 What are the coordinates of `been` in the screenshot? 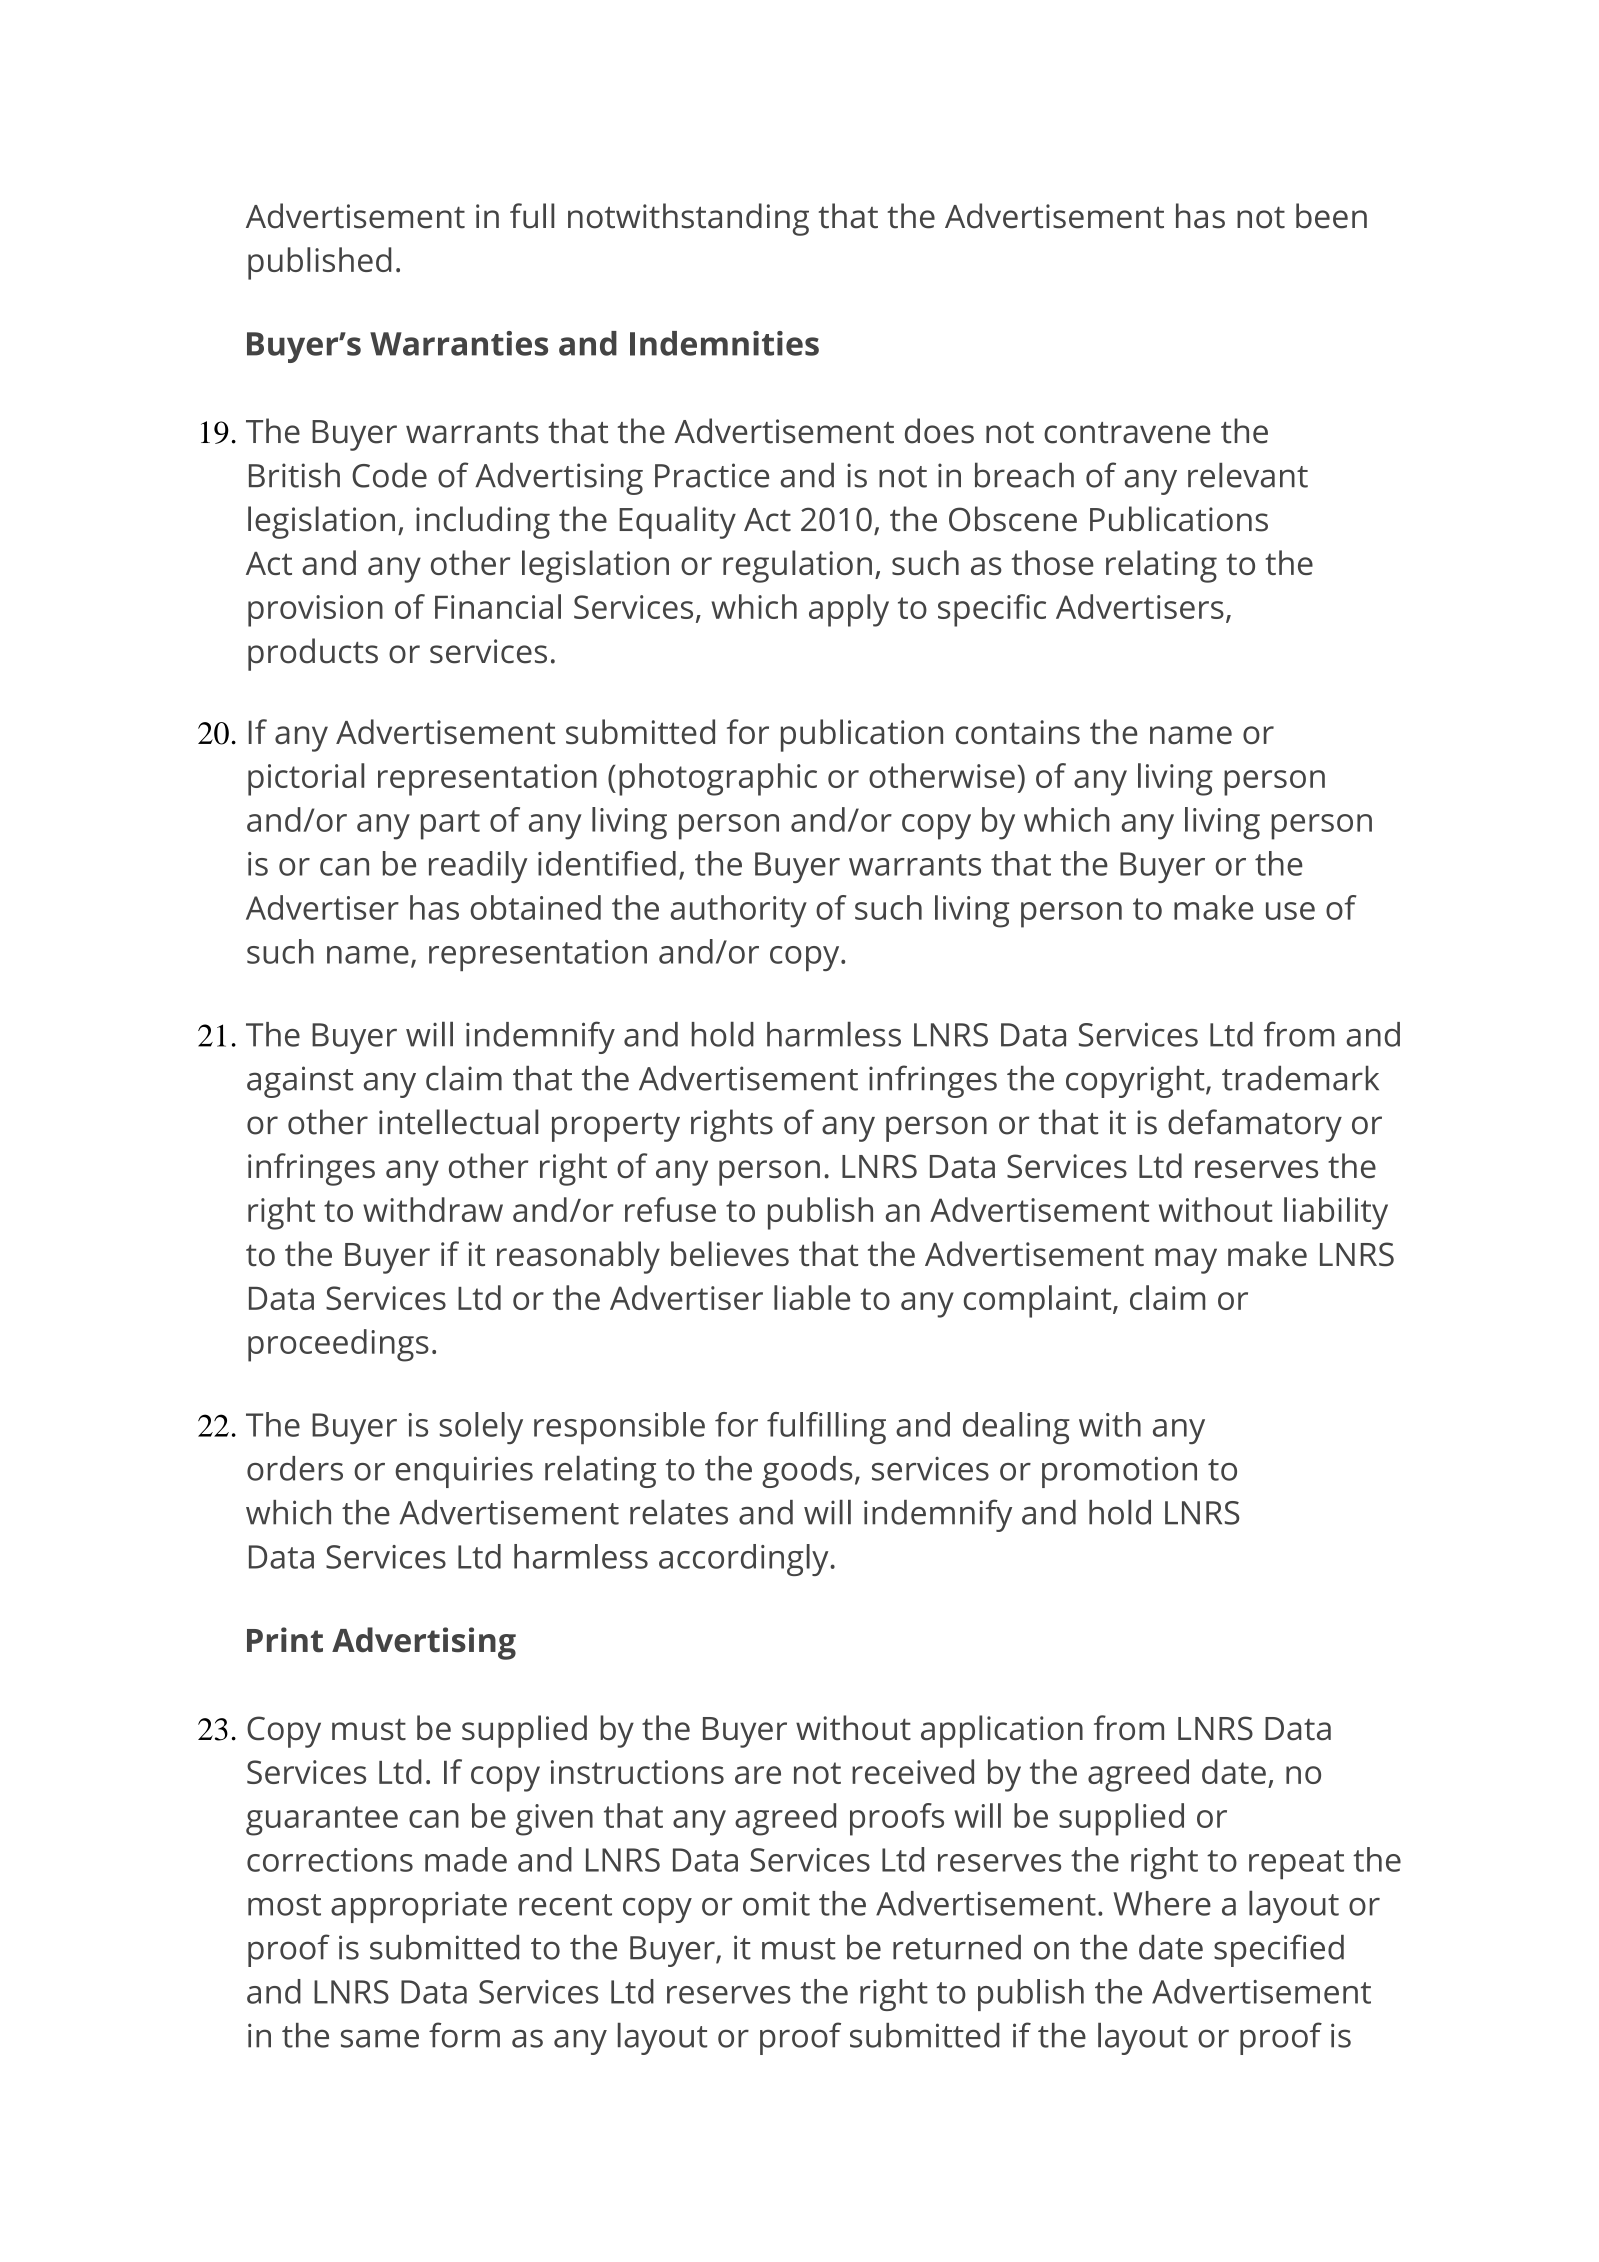 It's located at (1331, 216).
